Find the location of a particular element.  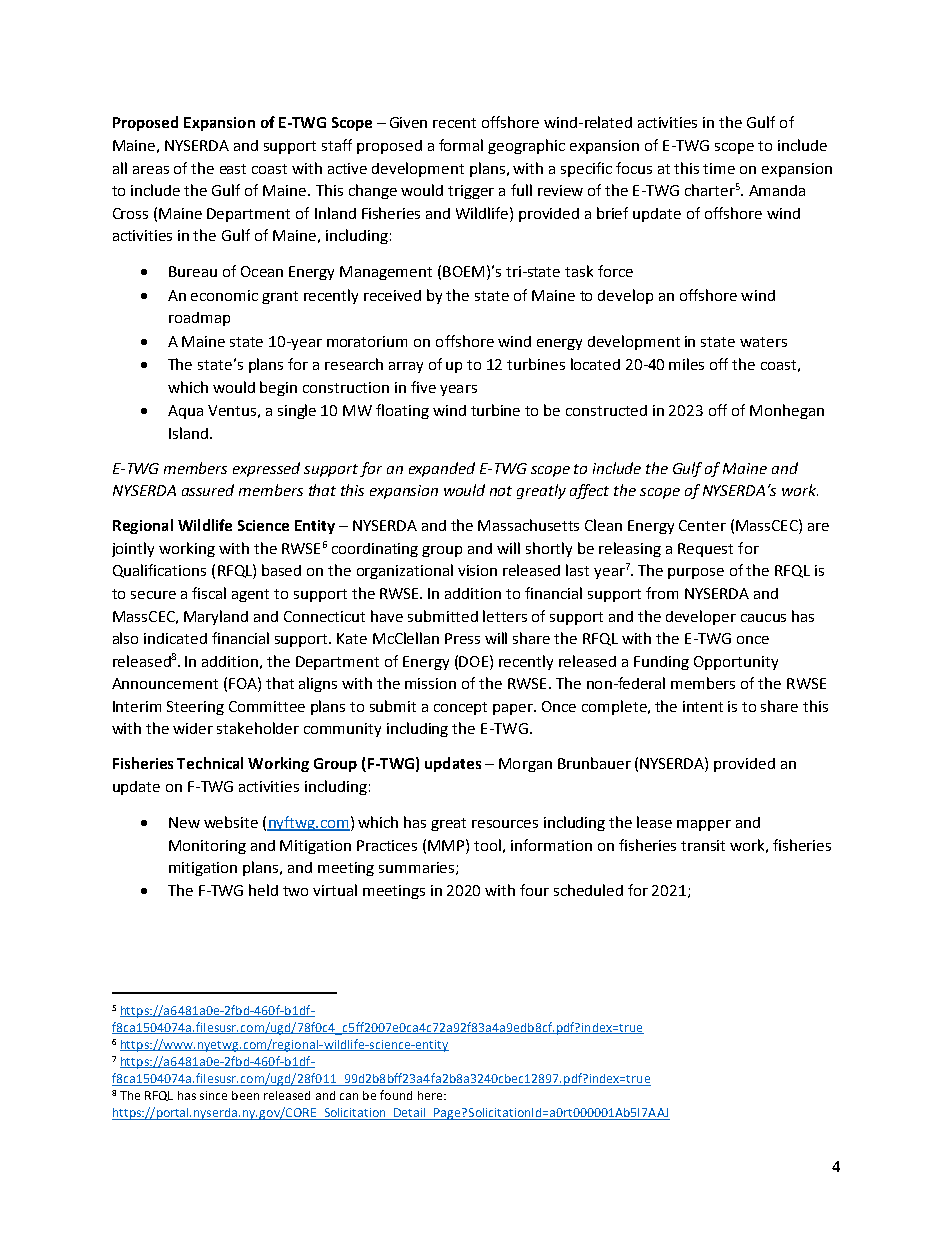

time is located at coordinates (719, 168).
